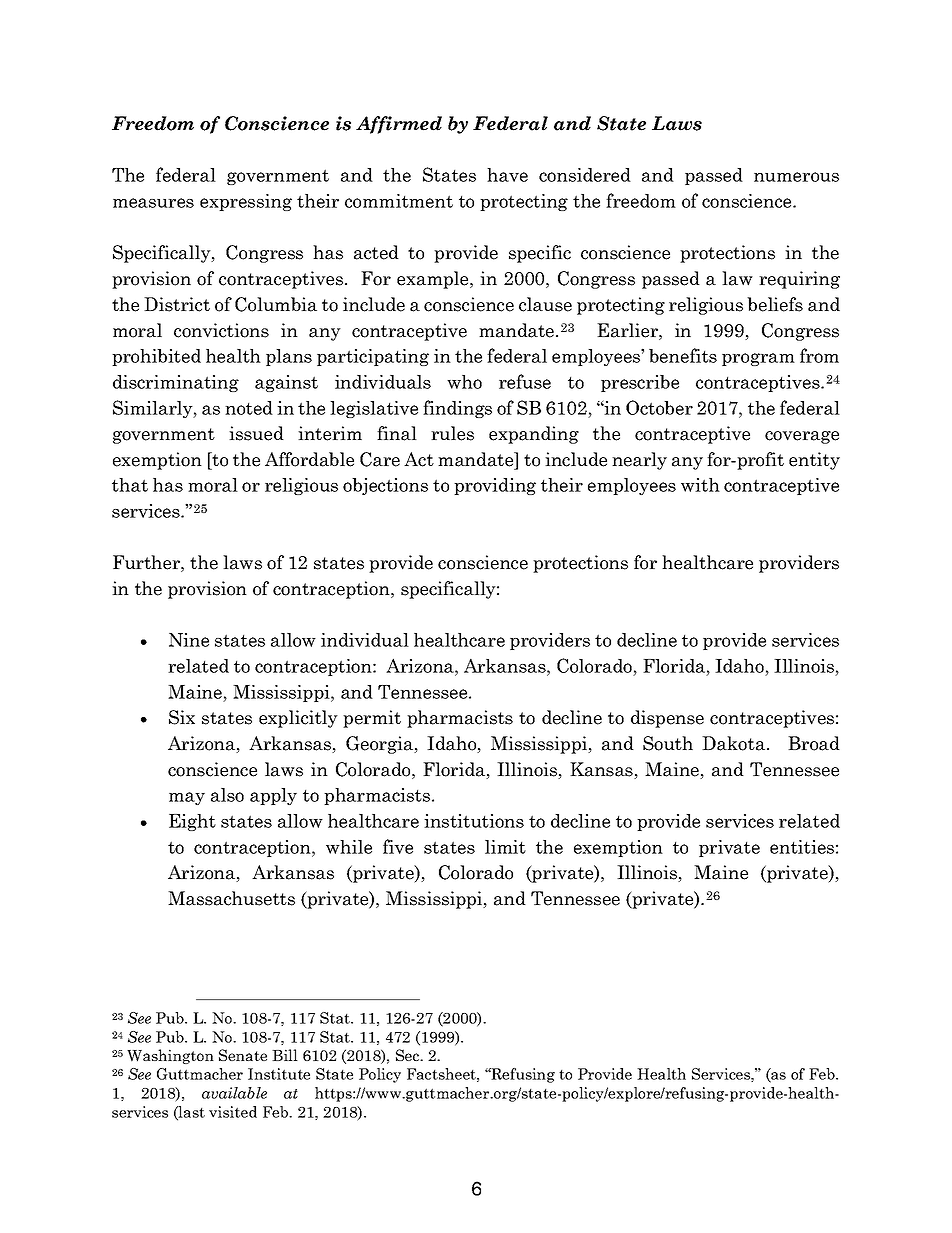 This screenshot has width=952, height=1233. What do you see at coordinates (227, 795) in the screenshot?
I see `also` at bounding box center [227, 795].
